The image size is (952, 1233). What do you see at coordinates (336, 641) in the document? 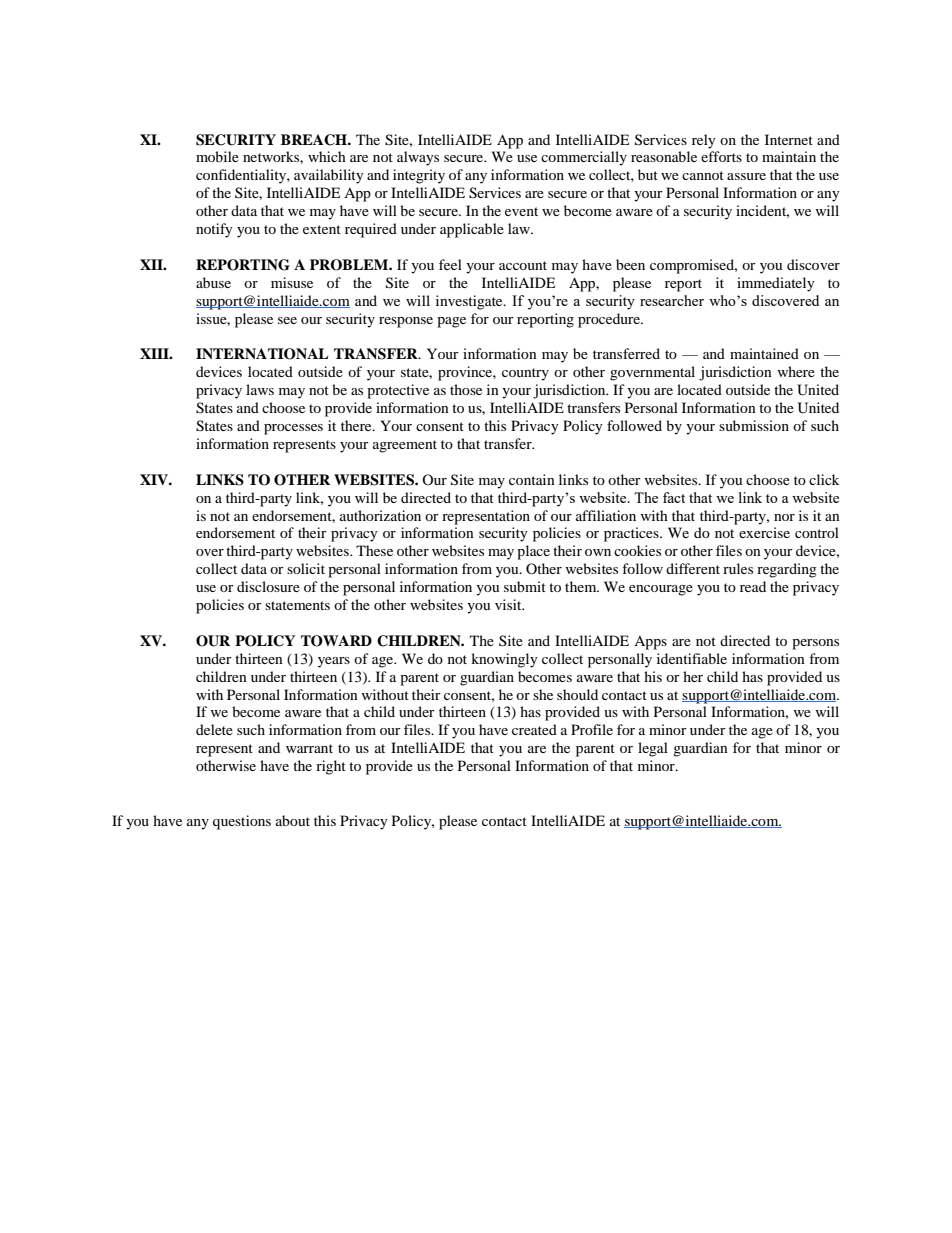
I see `TOWARD` at bounding box center [336, 641].
